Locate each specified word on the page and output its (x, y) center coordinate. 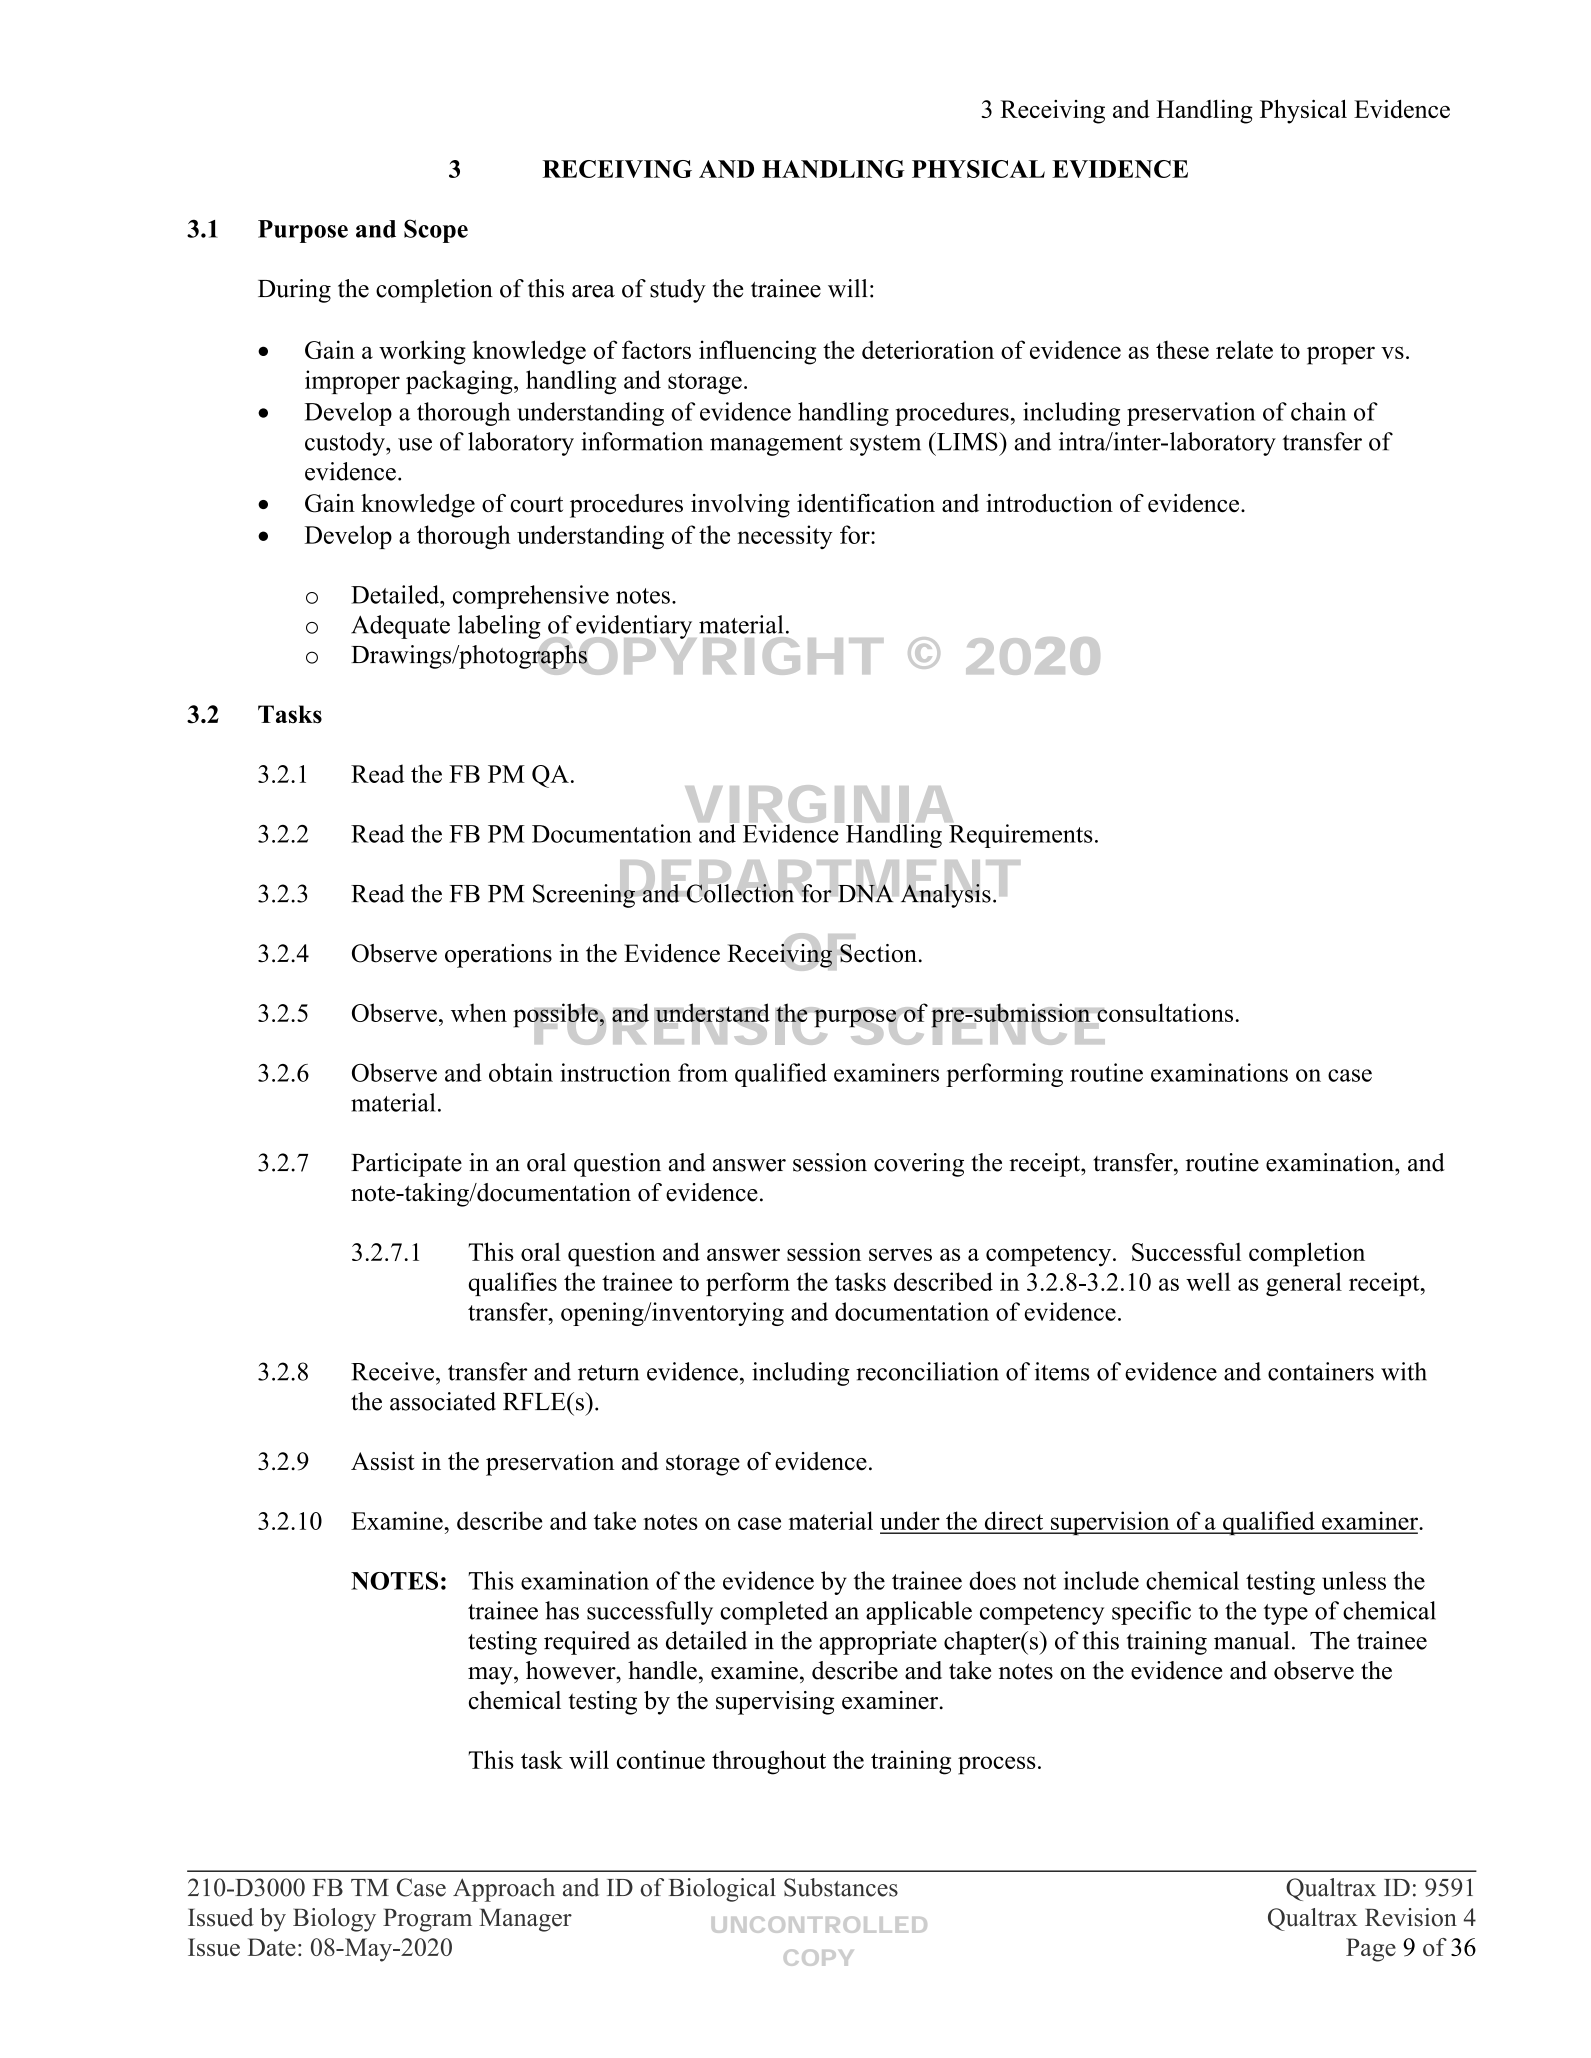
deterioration (928, 349)
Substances (841, 1887)
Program (427, 1920)
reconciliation (927, 1371)
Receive (392, 1371)
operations (498, 956)
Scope (436, 231)
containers (1321, 1371)
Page (1371, 1950)
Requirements (1021, 836)
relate (1244, 349)
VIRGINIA (822, 805)
